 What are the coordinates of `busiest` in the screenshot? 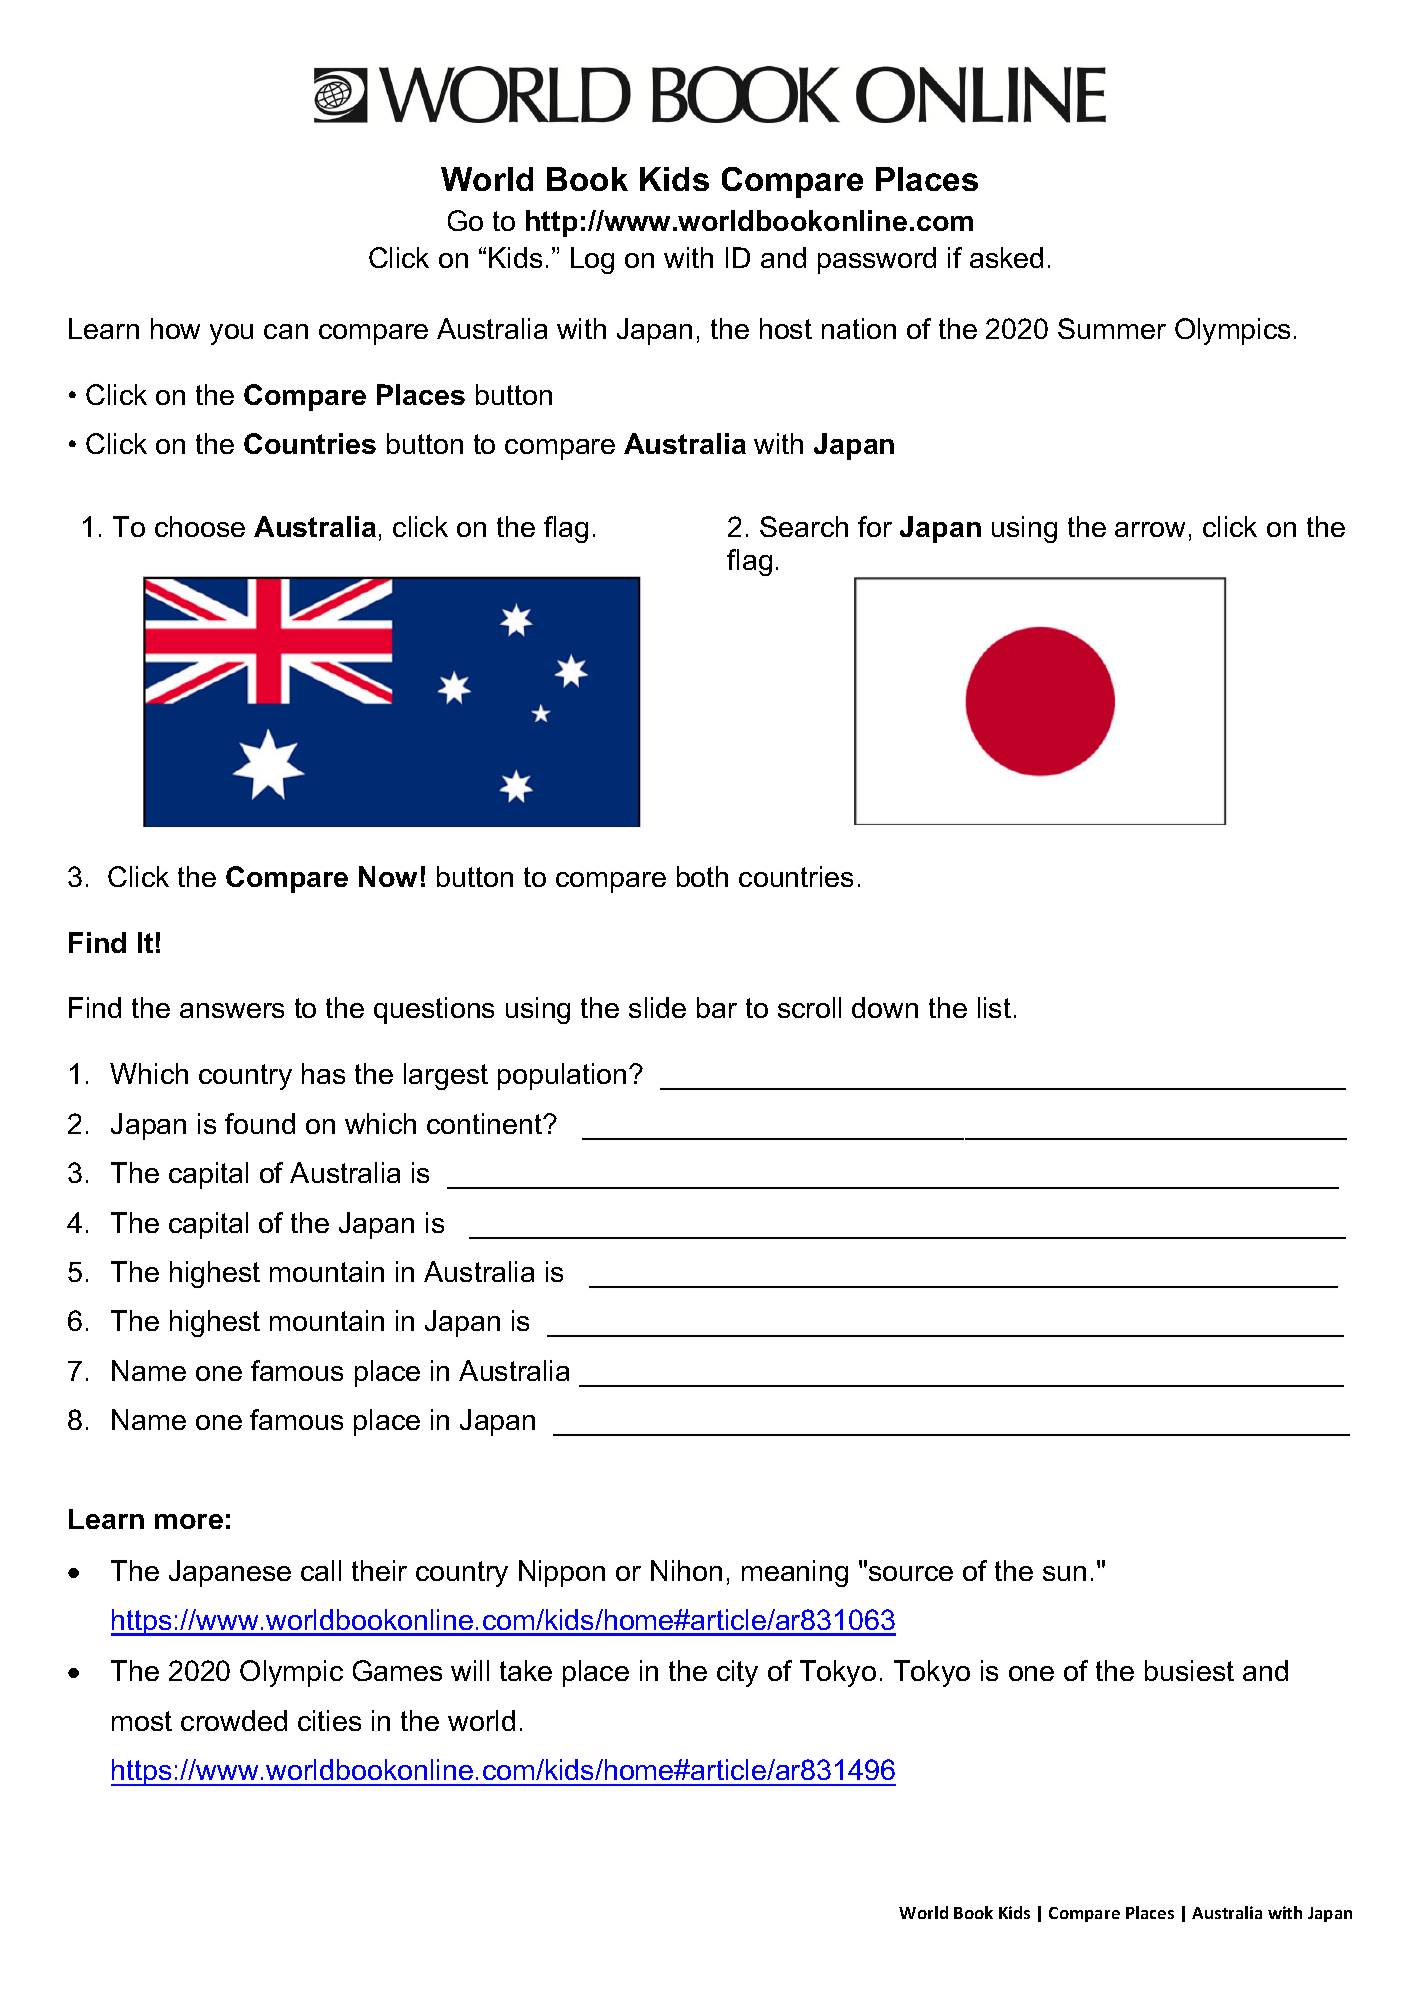 It's located at (1189, 1670).
